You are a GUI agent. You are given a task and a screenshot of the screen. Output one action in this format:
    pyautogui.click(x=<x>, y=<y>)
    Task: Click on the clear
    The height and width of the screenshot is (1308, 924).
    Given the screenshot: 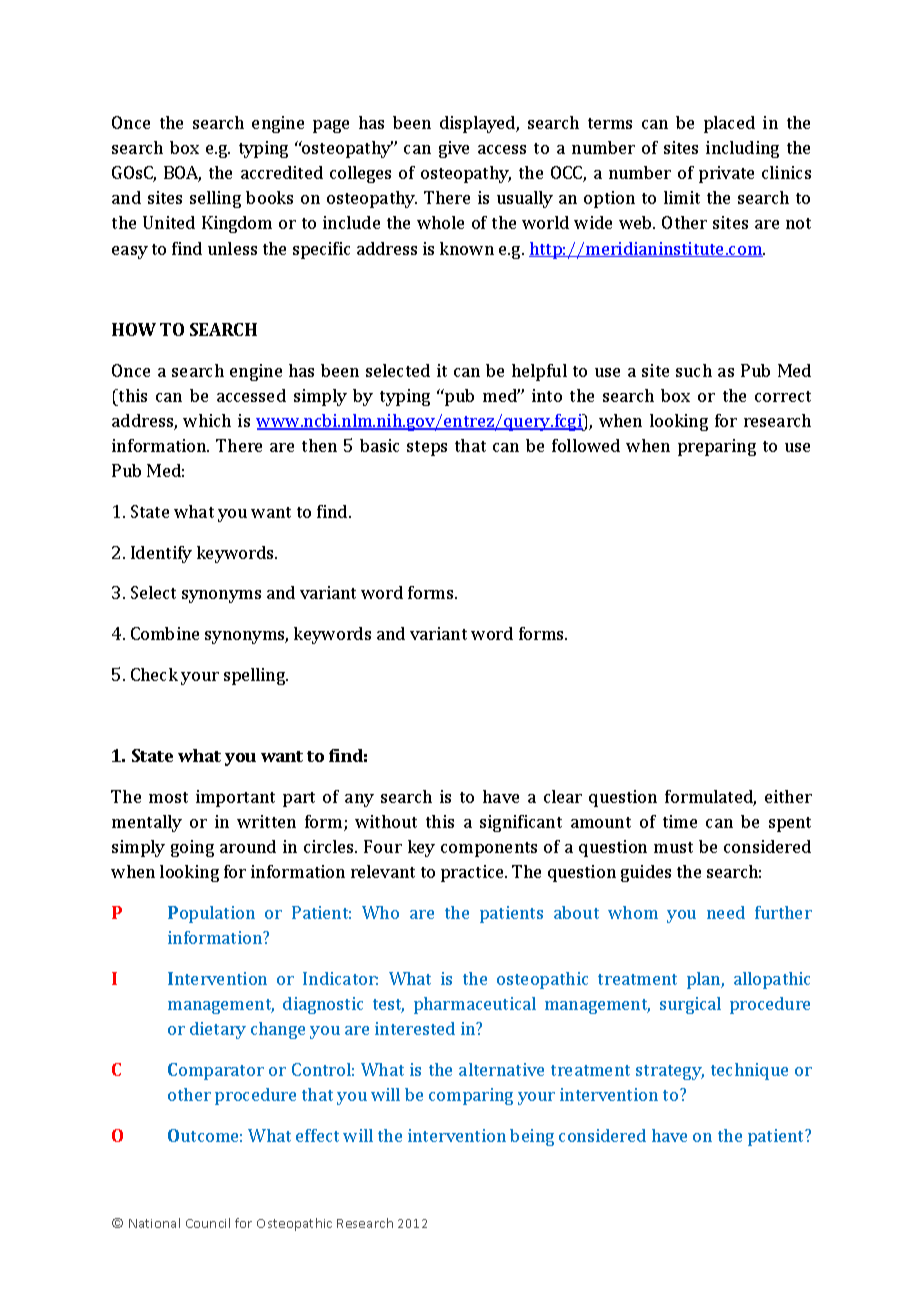 What is the action you would take?
    pyautogui.click(x=563, y=796)
